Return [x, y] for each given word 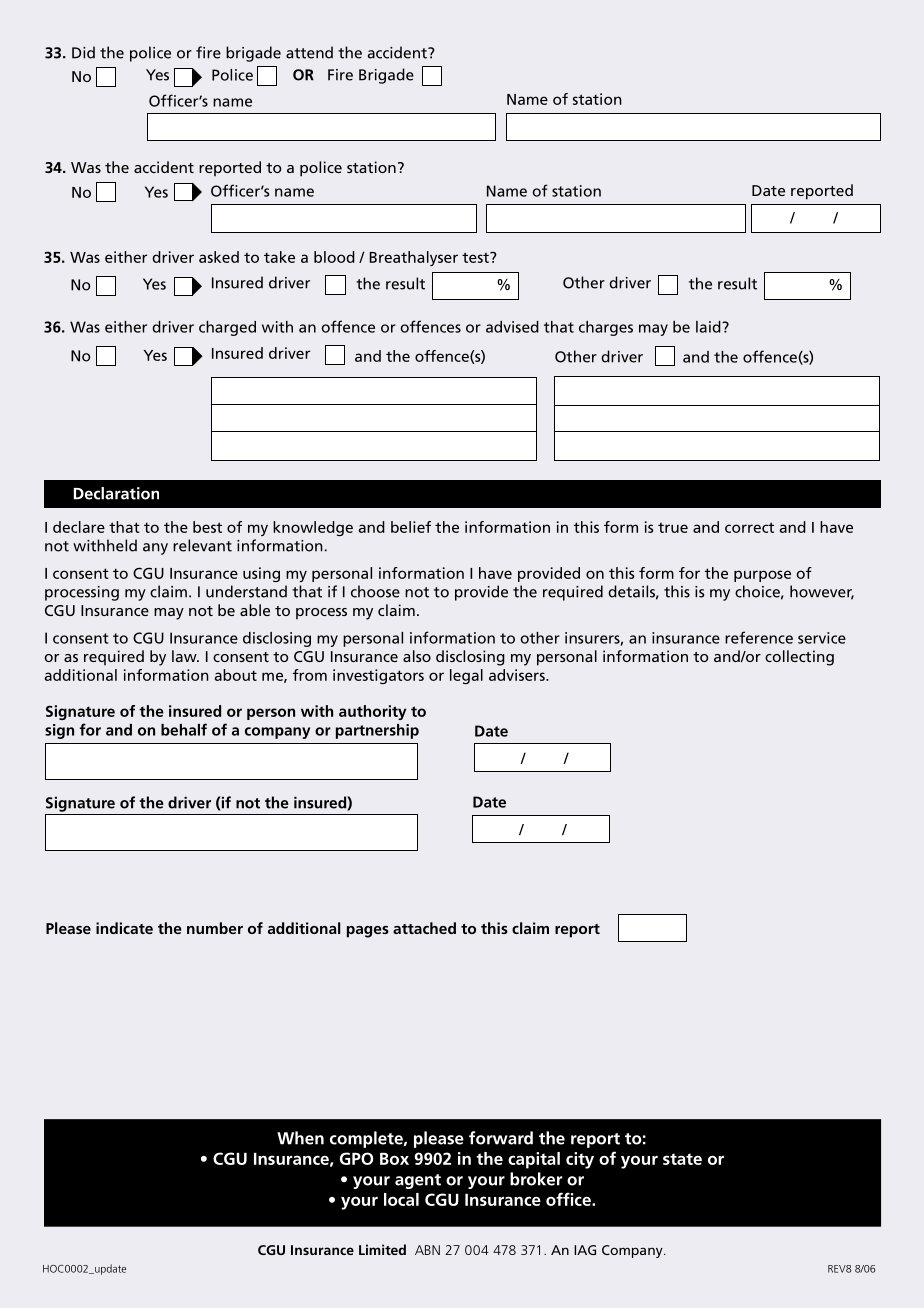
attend [309, 52]
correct [749, 527]
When [300, 1138]
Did [83, 52]
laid [709, 327]
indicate [124, 928]
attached [424, 928]
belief [411, 527]
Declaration [116, 493]
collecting [799, 658]
